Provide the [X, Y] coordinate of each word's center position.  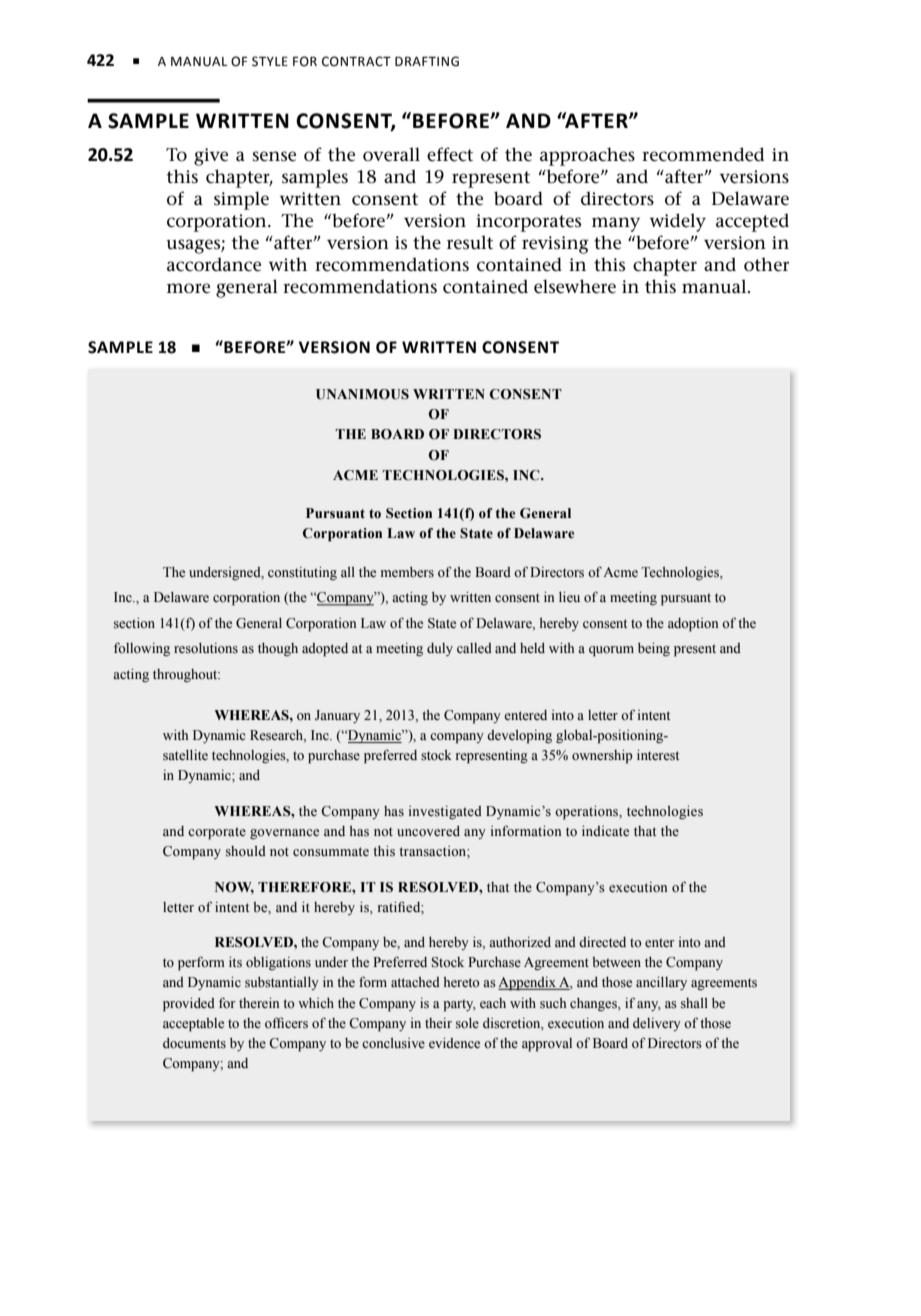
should [246, 851]
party [459, 1005]
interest [658, 755]
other [766, 264]
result [470, 242]
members [407, 572]
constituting [302, 573]
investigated [445, 812]
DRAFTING [427, 61]
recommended [703, 154]
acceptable [193, 1025]
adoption [693, 625]
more [188, 288]
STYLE [270, 61]
